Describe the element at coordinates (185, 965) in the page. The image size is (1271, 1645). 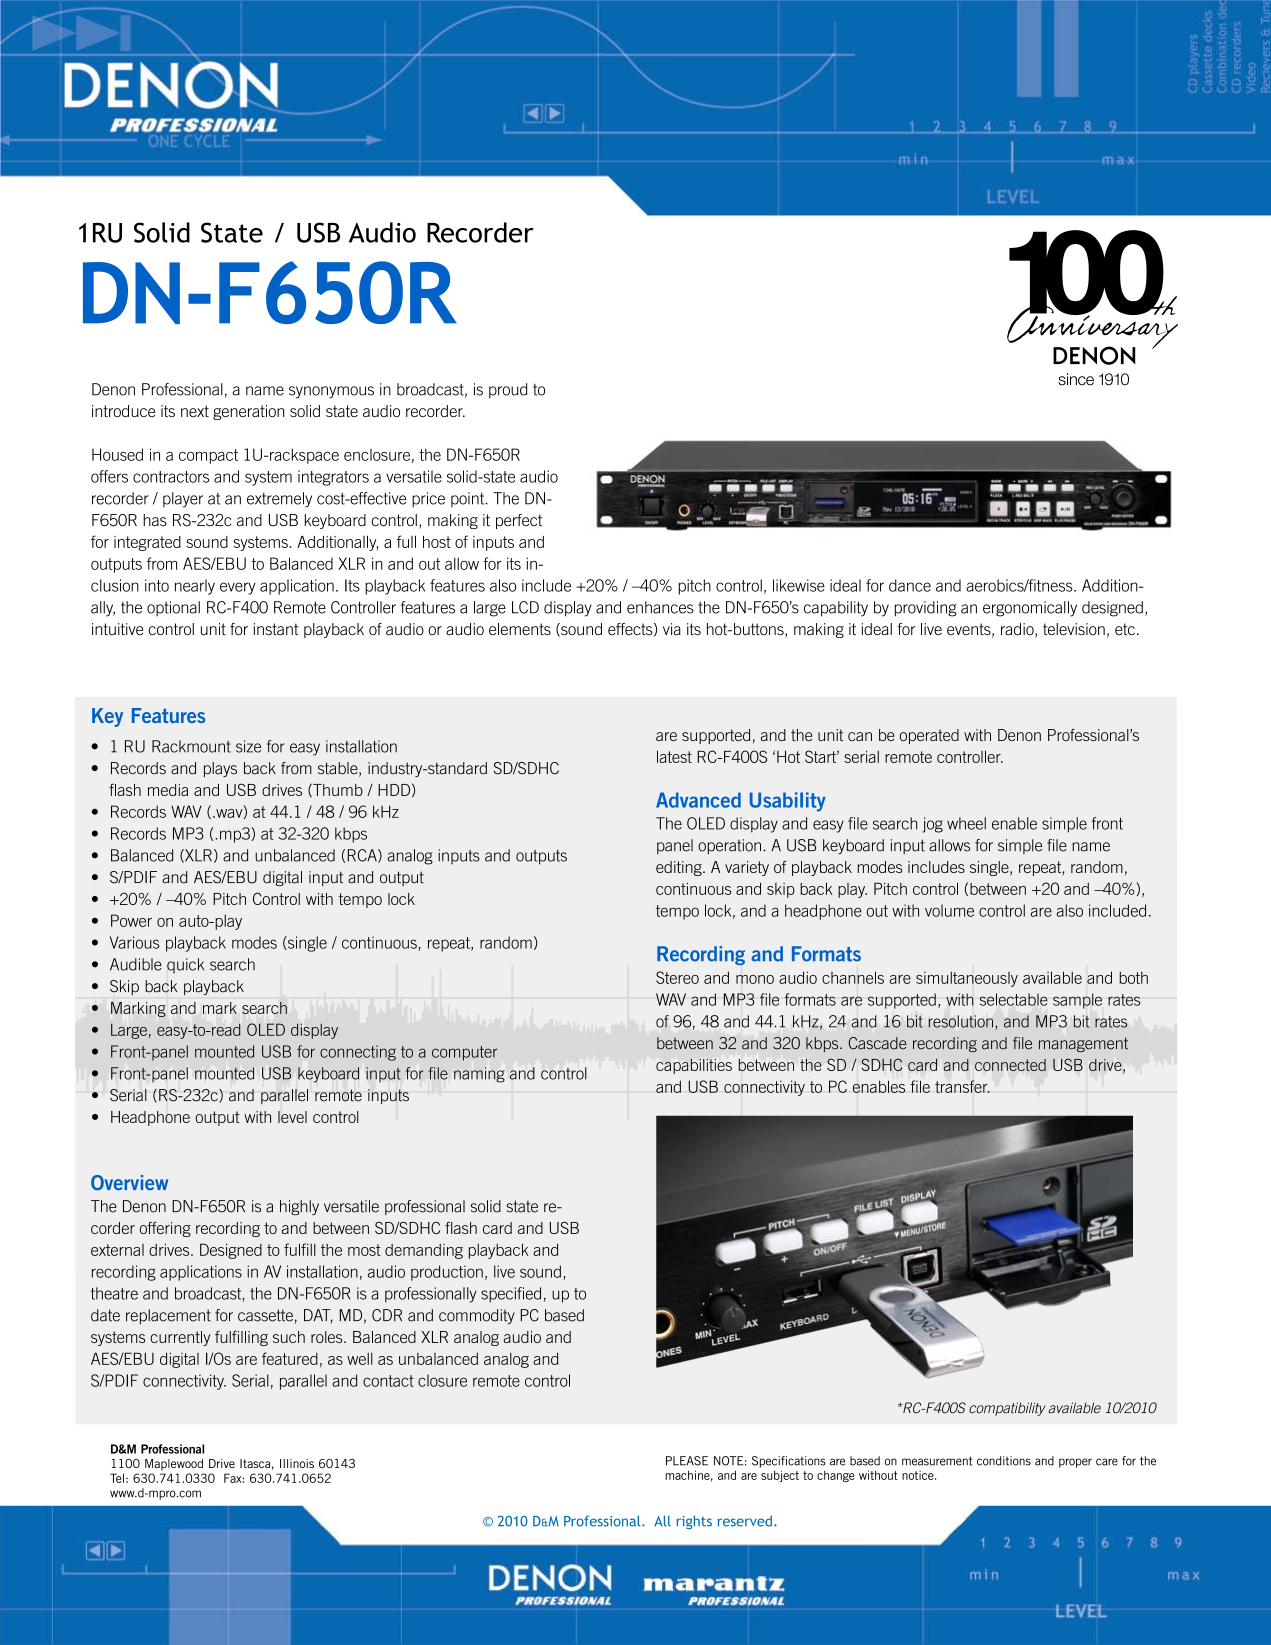
I see `quick` at that location.
